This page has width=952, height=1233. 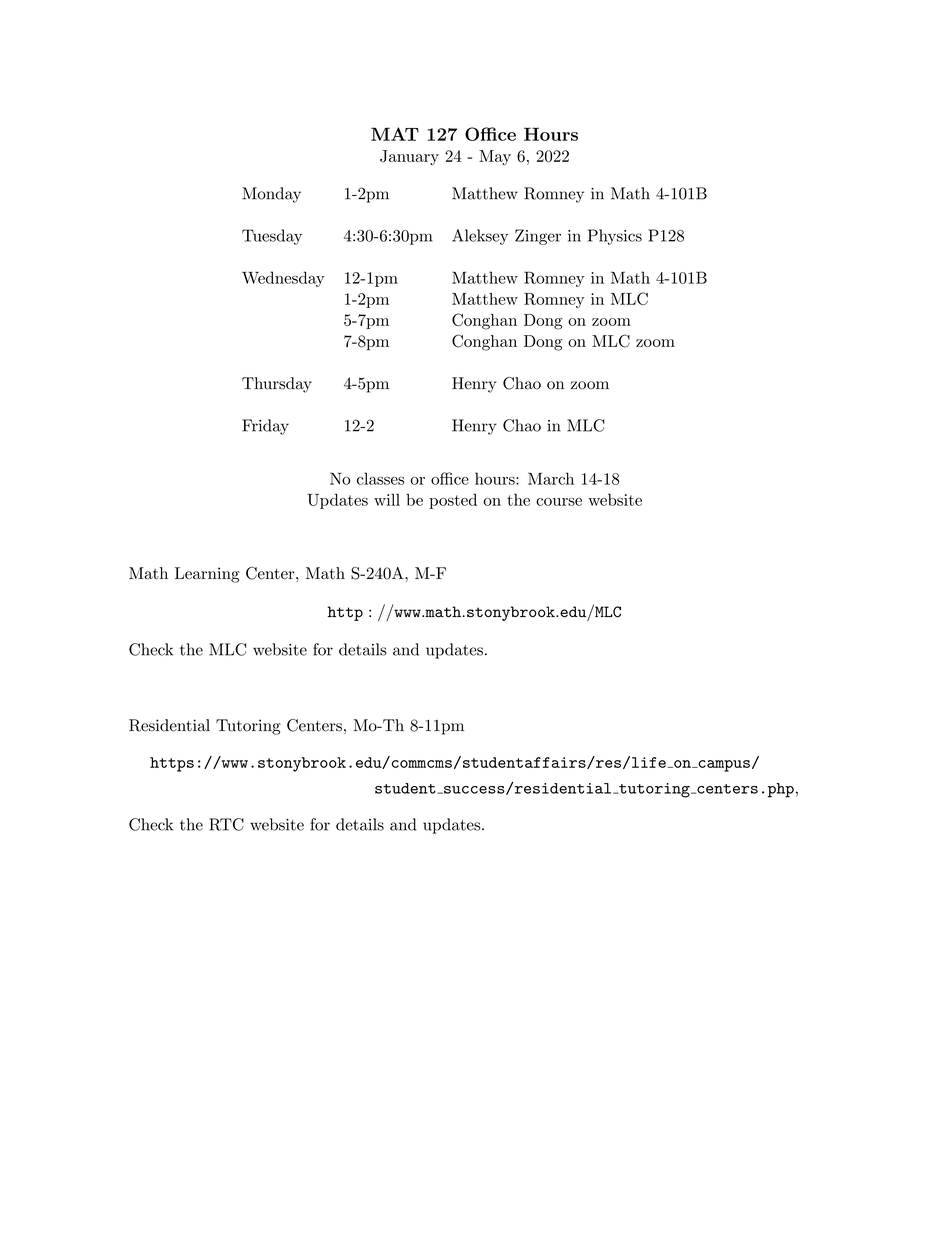 I want to click on Physics, so click(x=615, y=237).
